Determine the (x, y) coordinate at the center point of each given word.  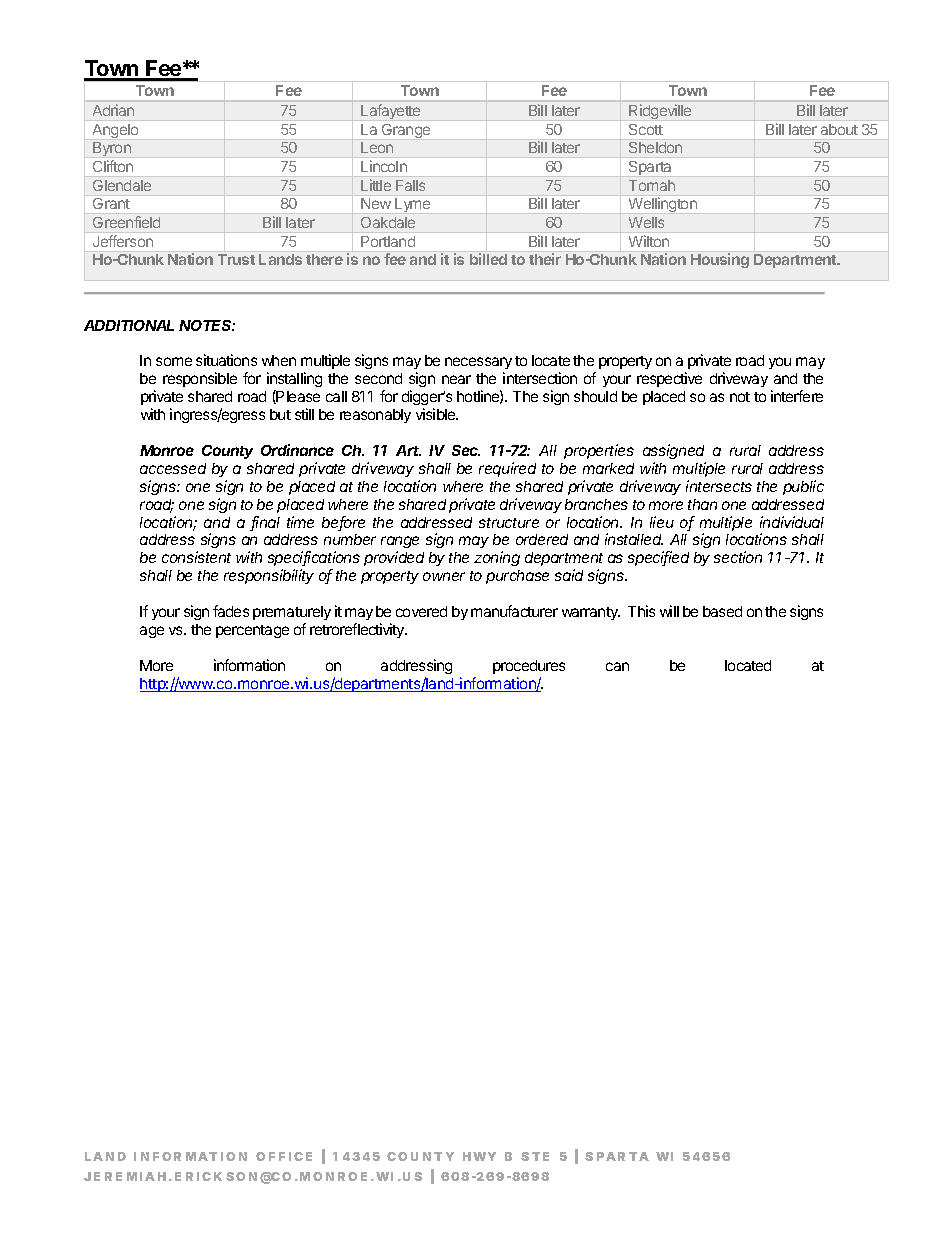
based (722, 611)
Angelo (115, 131)
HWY (479, 1156)
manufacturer (514, 611)
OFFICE (284, 1156)
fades (231, 611)
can (617, 666)
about (839, 129)
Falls (410, 185)
